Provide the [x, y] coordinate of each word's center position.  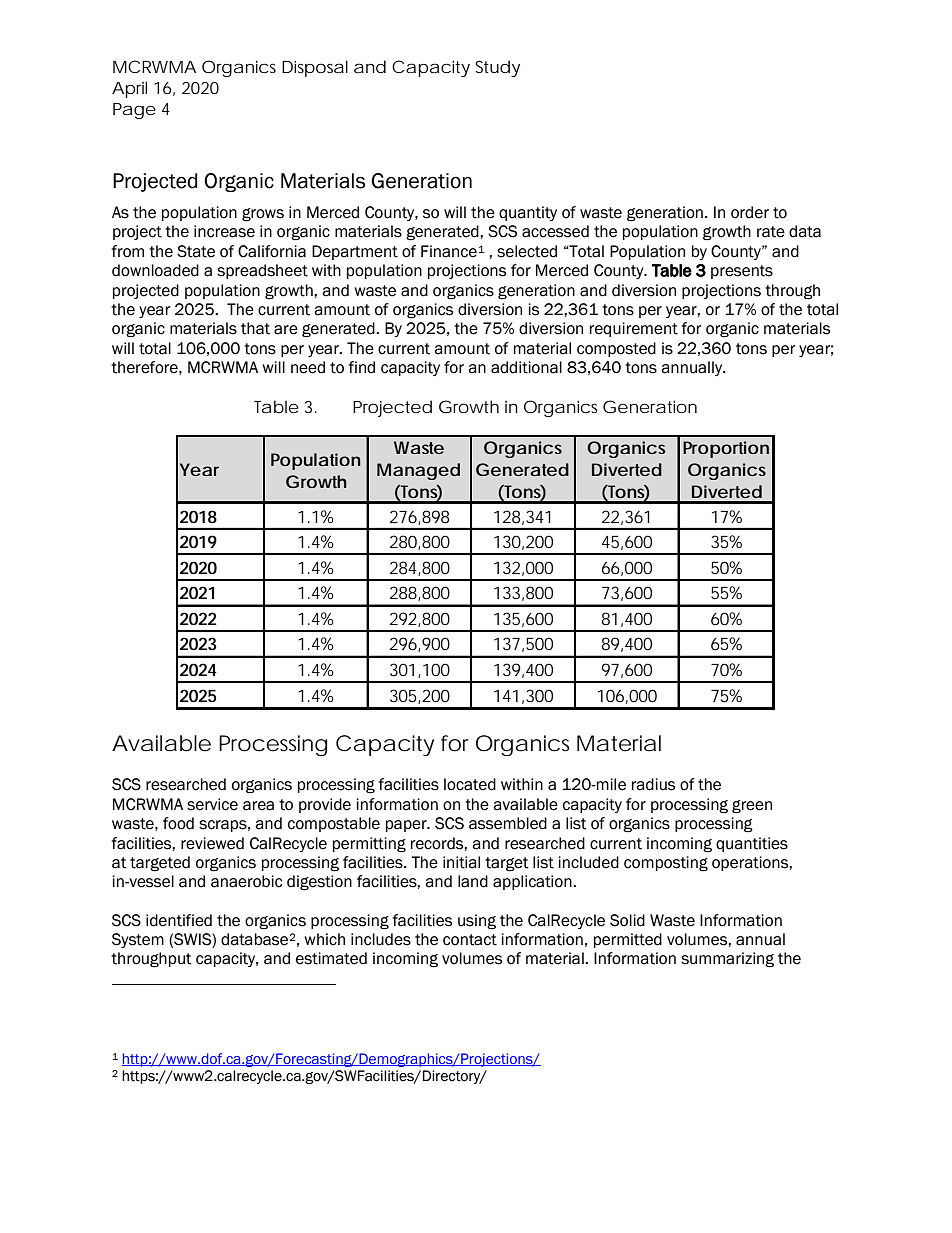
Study [497, 68]
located [470, 784]
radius [653, 784]
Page [134, 111]
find [362, 367]
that [255, 328]
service [212, 804]
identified [179, 920]
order [750, 212]
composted [616, 349]
